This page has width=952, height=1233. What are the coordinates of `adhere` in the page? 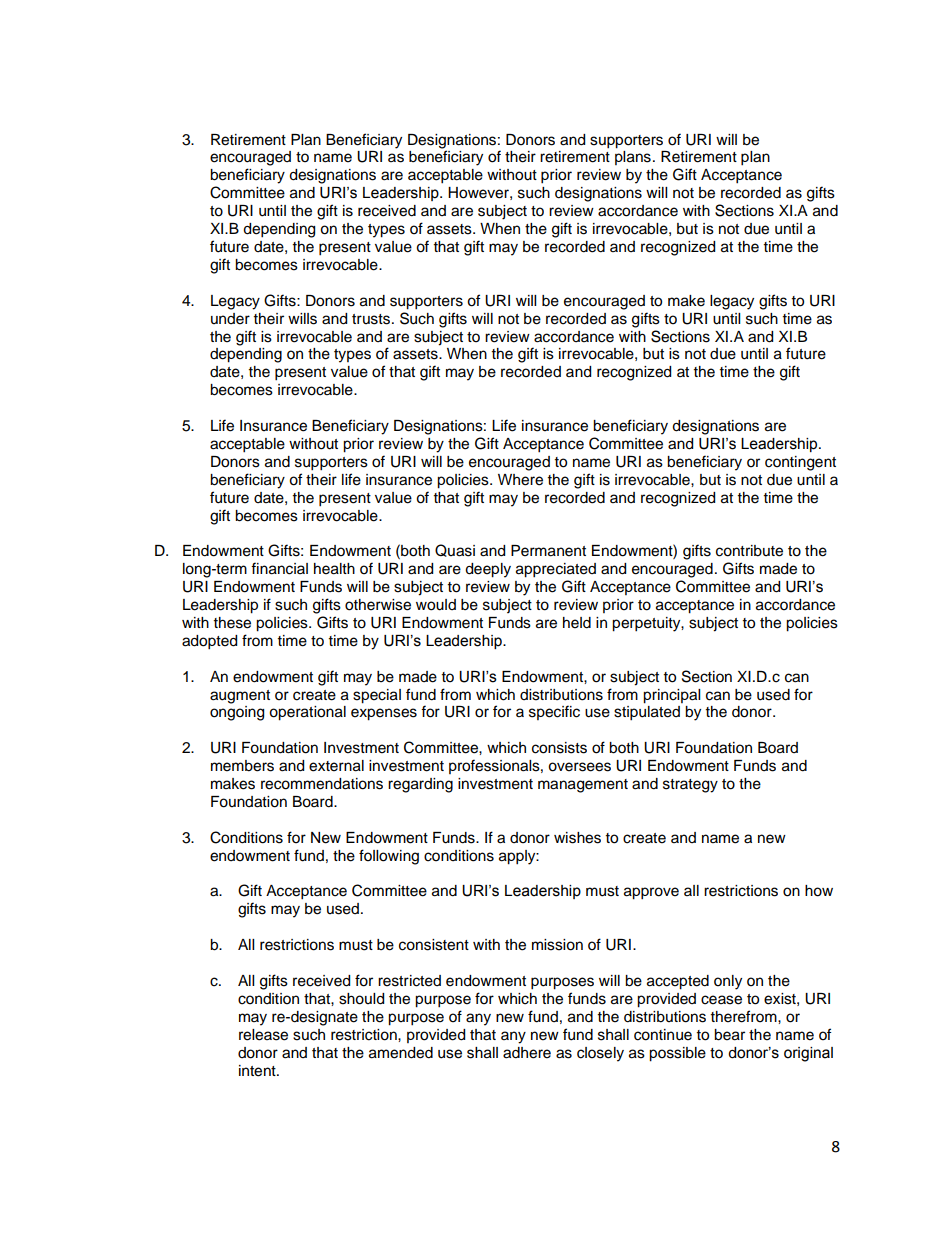 It's located at (527, 1053).
